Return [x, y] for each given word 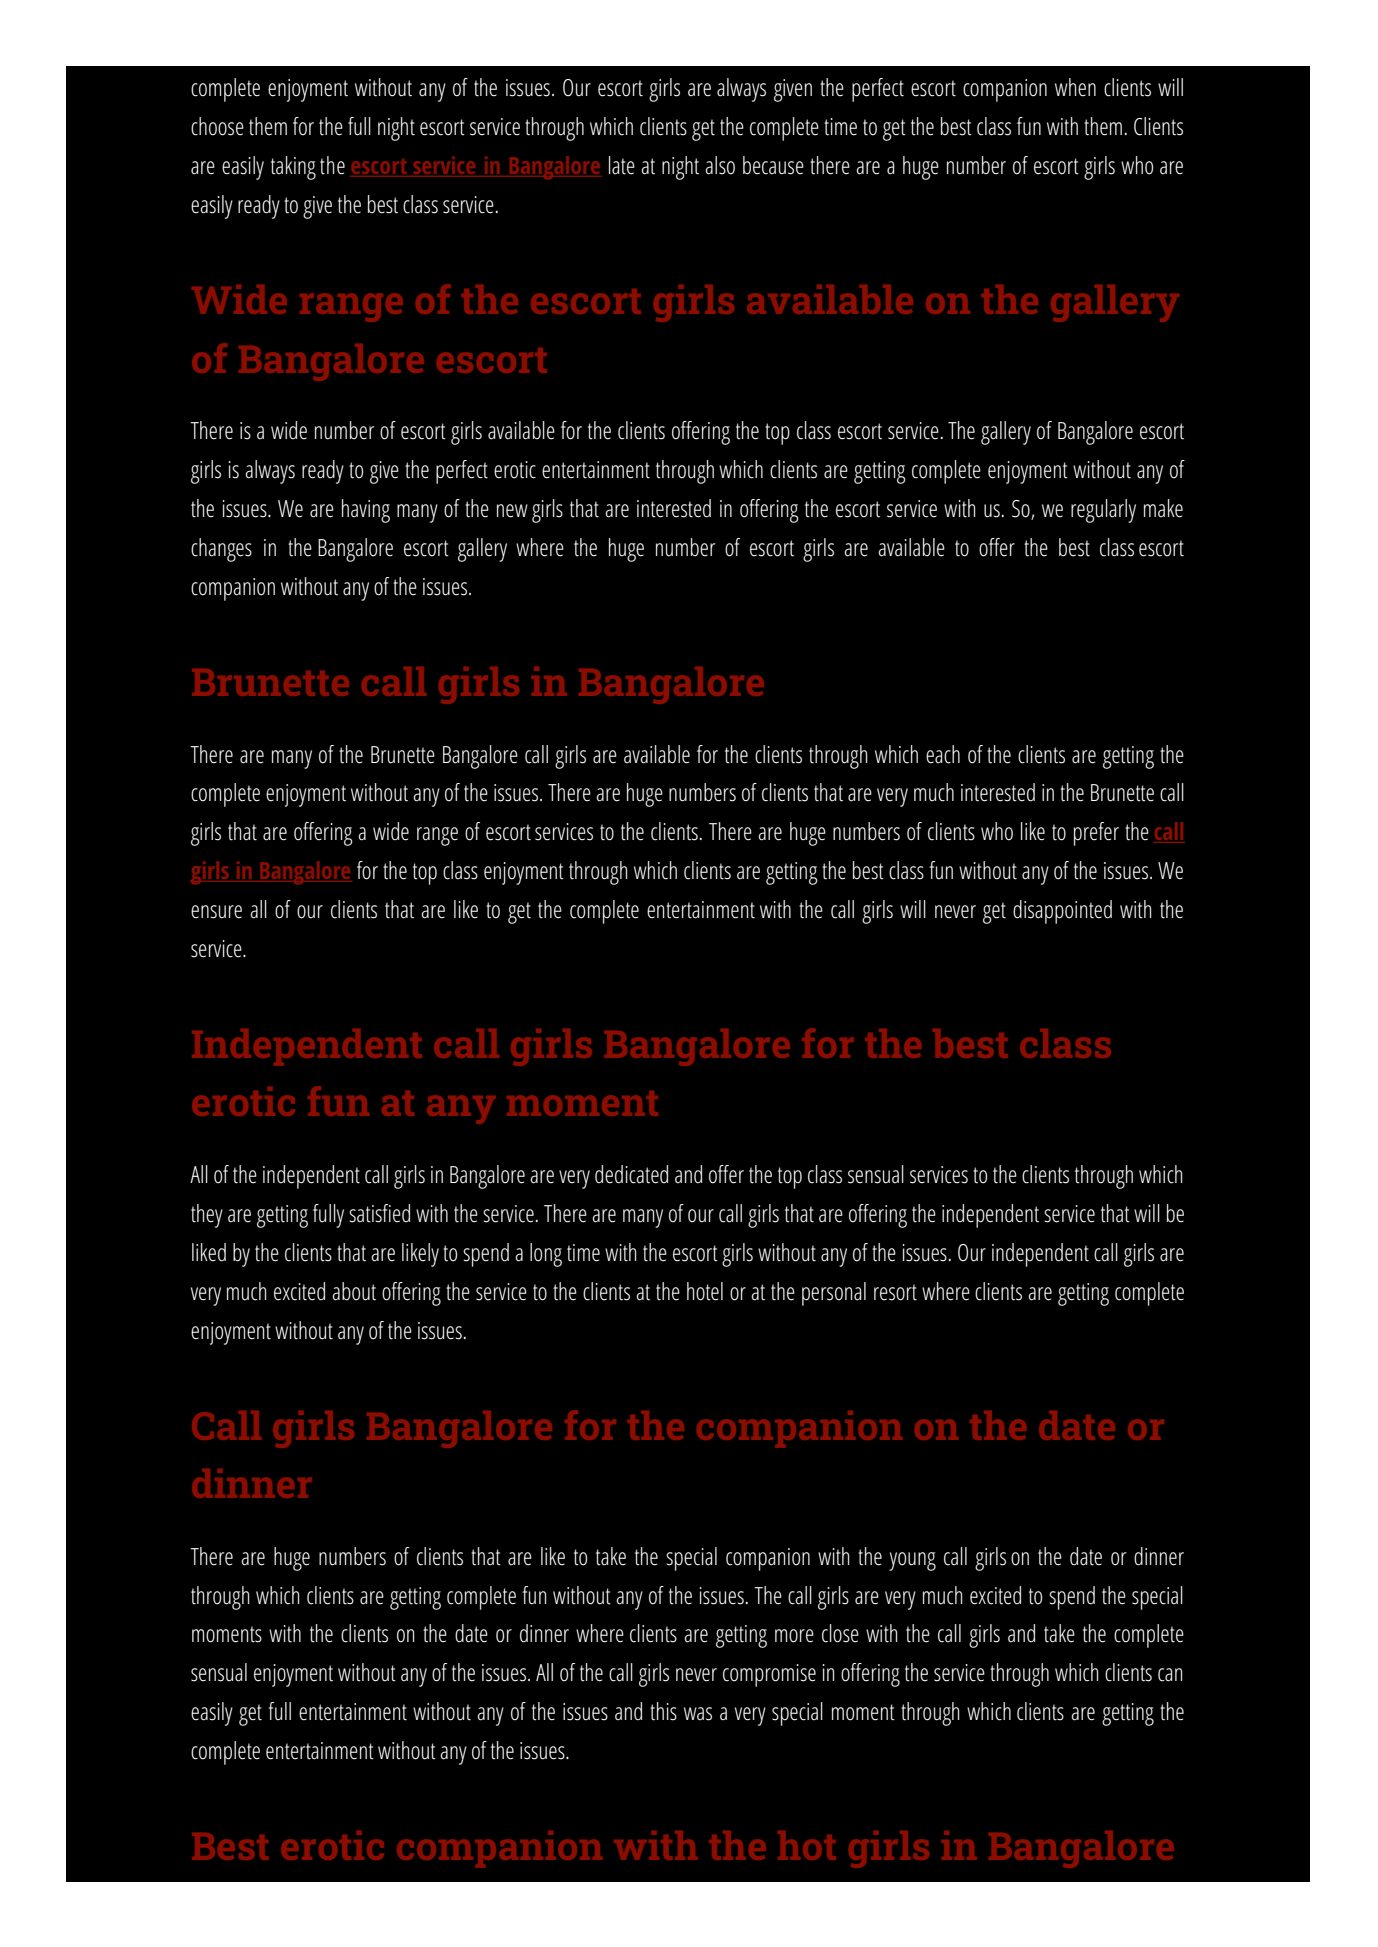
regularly [1103, 511]
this [663, 1711]
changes [221, 550]
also [720, 165]
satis [366, 1214]
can [1170, 1675]
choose [217, 126]
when [1075, 87]
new [512, 511]
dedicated [631, 1174]
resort [895, 1292]
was [698, 1714]
